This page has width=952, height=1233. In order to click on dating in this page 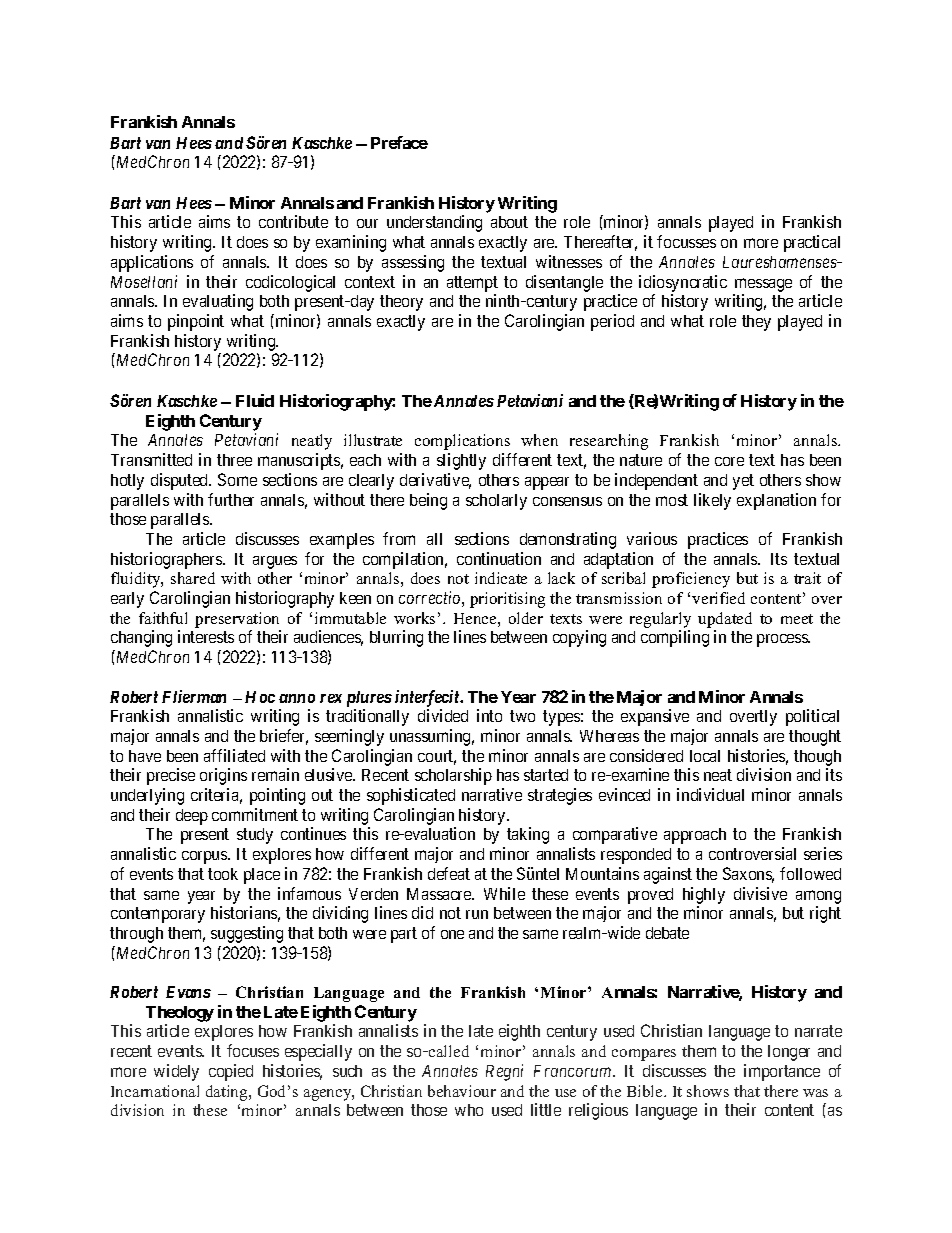, I will do `click(228, 1093)`.
